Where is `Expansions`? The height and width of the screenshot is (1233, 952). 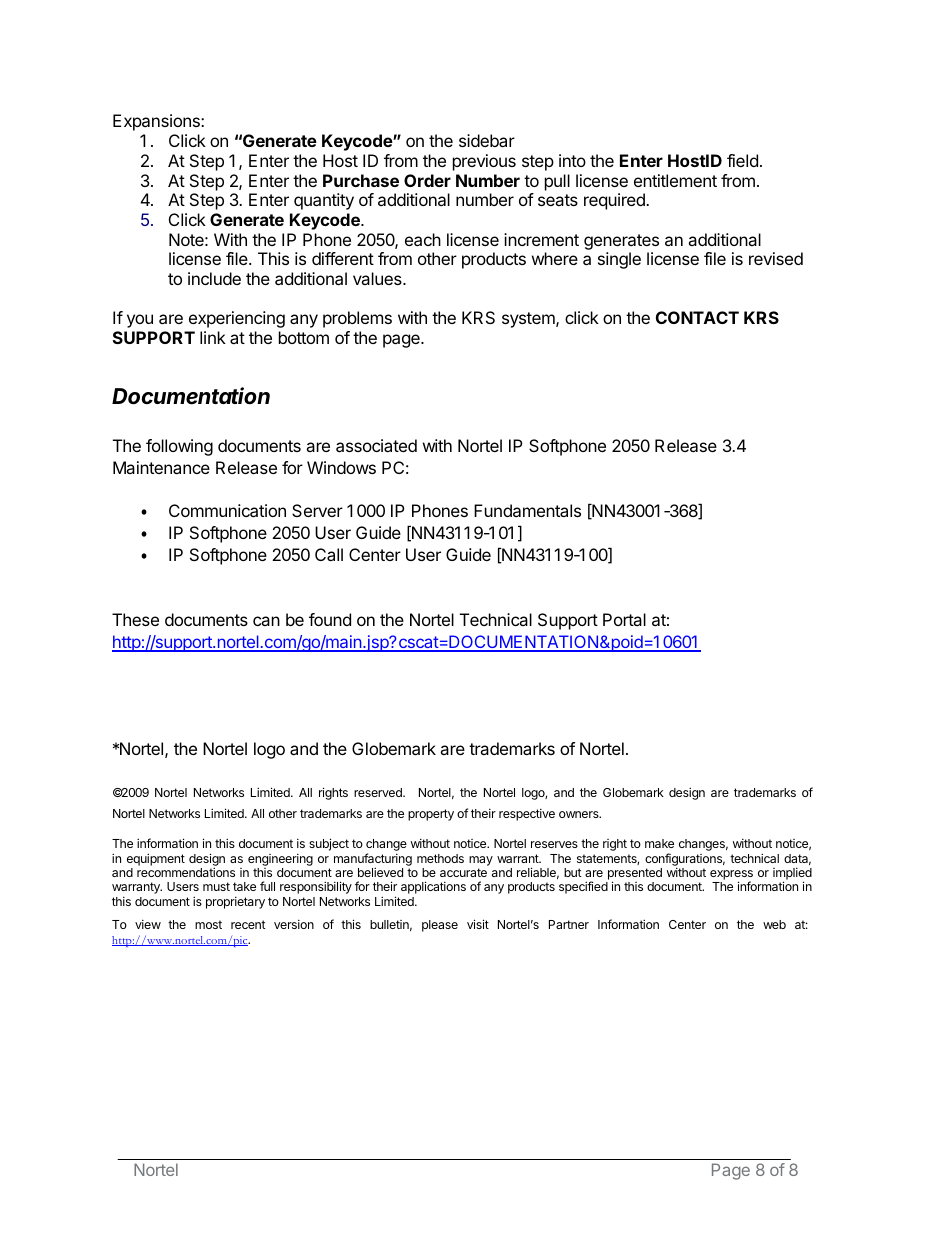
Expansions is located at coordinates (157, 122).
